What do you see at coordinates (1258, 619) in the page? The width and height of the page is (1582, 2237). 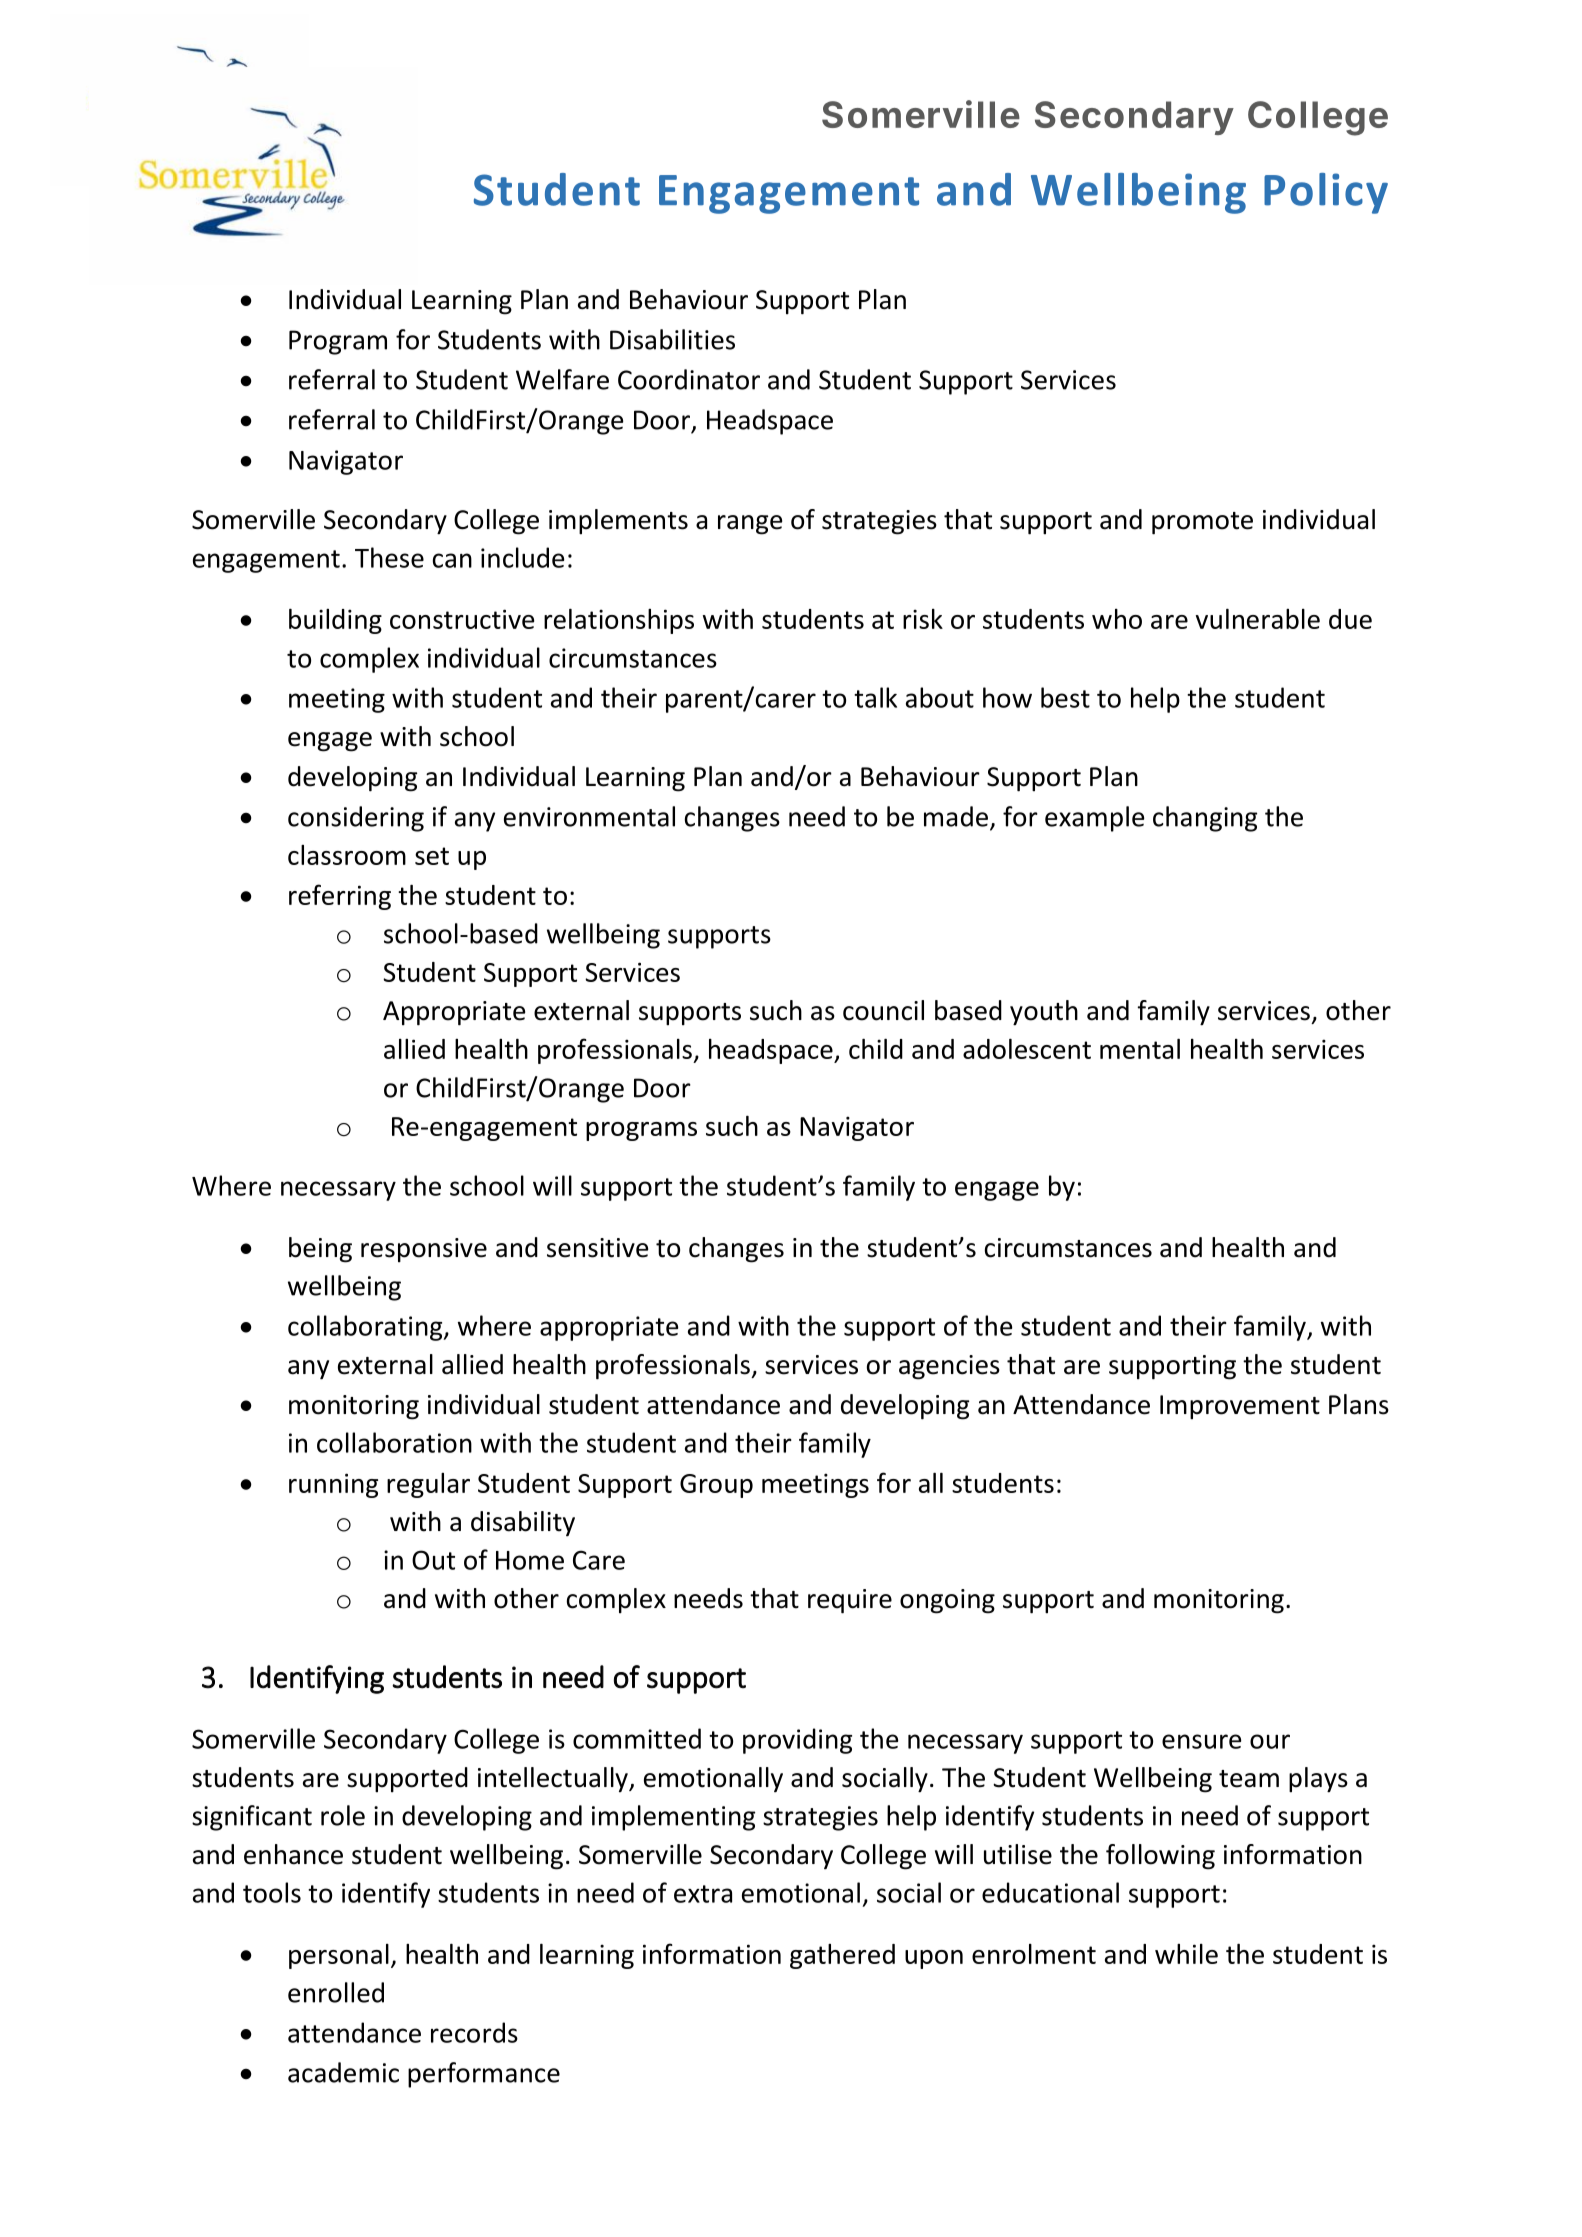 I see `vulnerable` at bounding box center [1258, 619].
